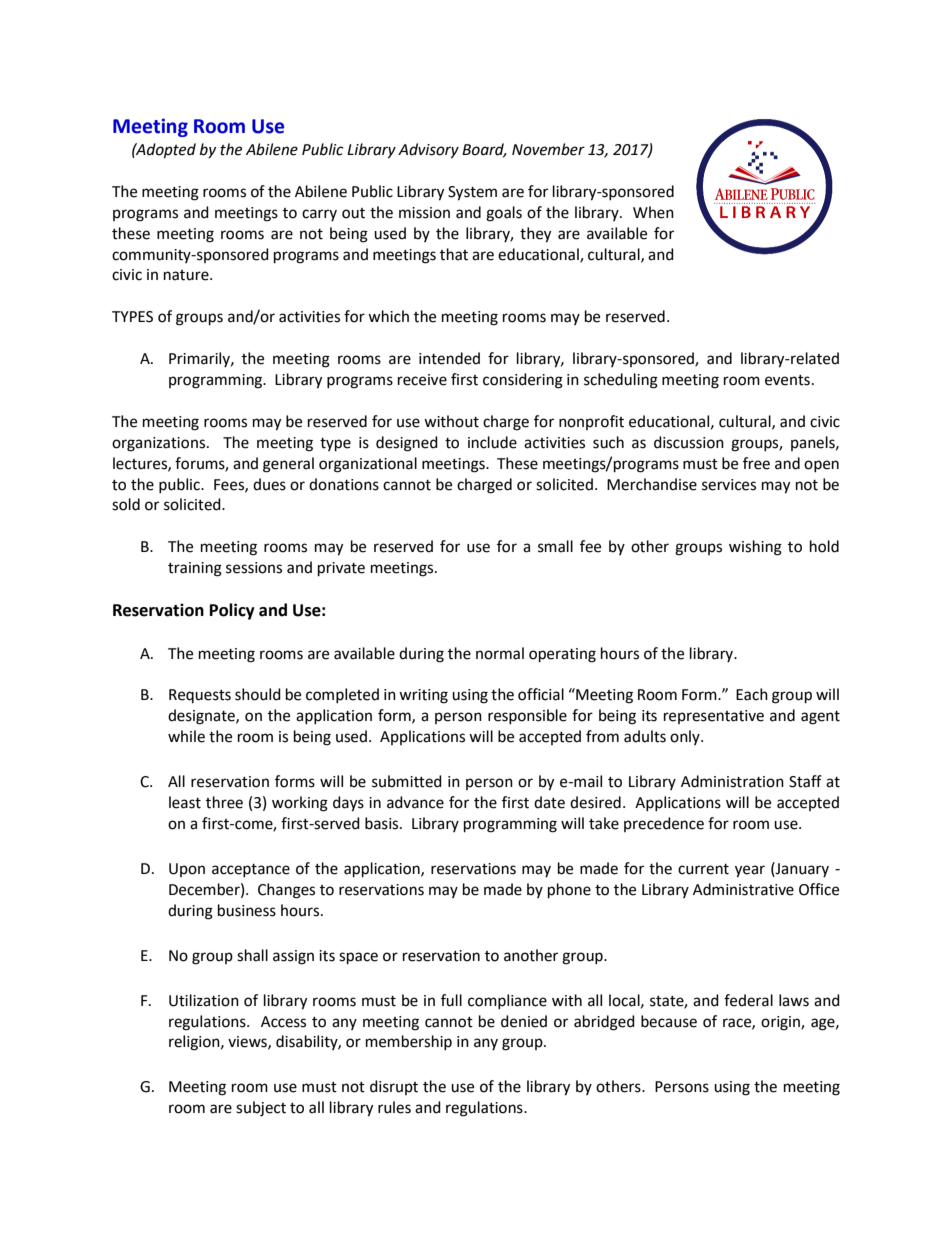 This screenshot has width=952, height=1233. Describe the element at coordinates (500, 653) in the screenshot. I see `normal` at that location.
